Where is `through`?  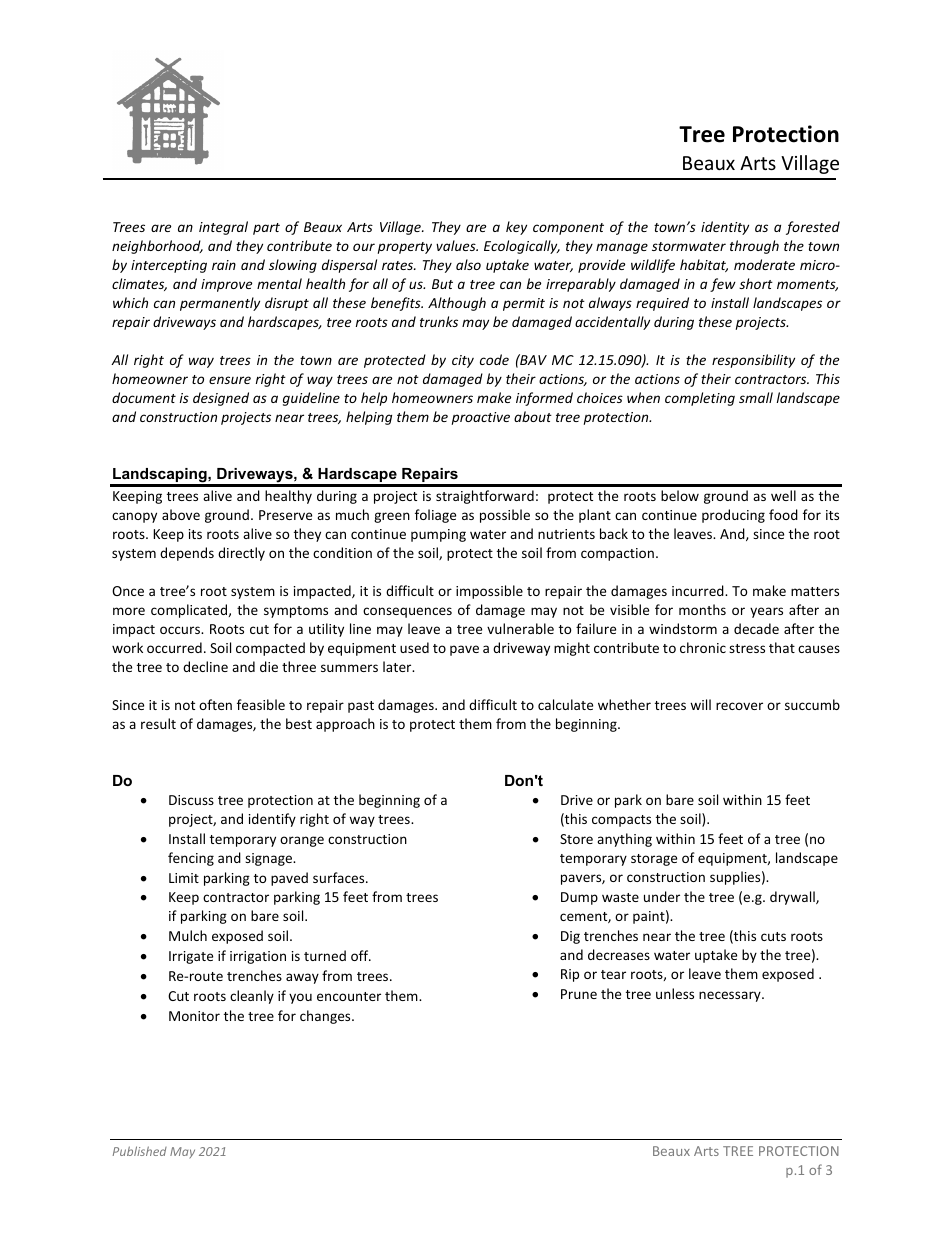 through is located at coordinates (754, 247).
